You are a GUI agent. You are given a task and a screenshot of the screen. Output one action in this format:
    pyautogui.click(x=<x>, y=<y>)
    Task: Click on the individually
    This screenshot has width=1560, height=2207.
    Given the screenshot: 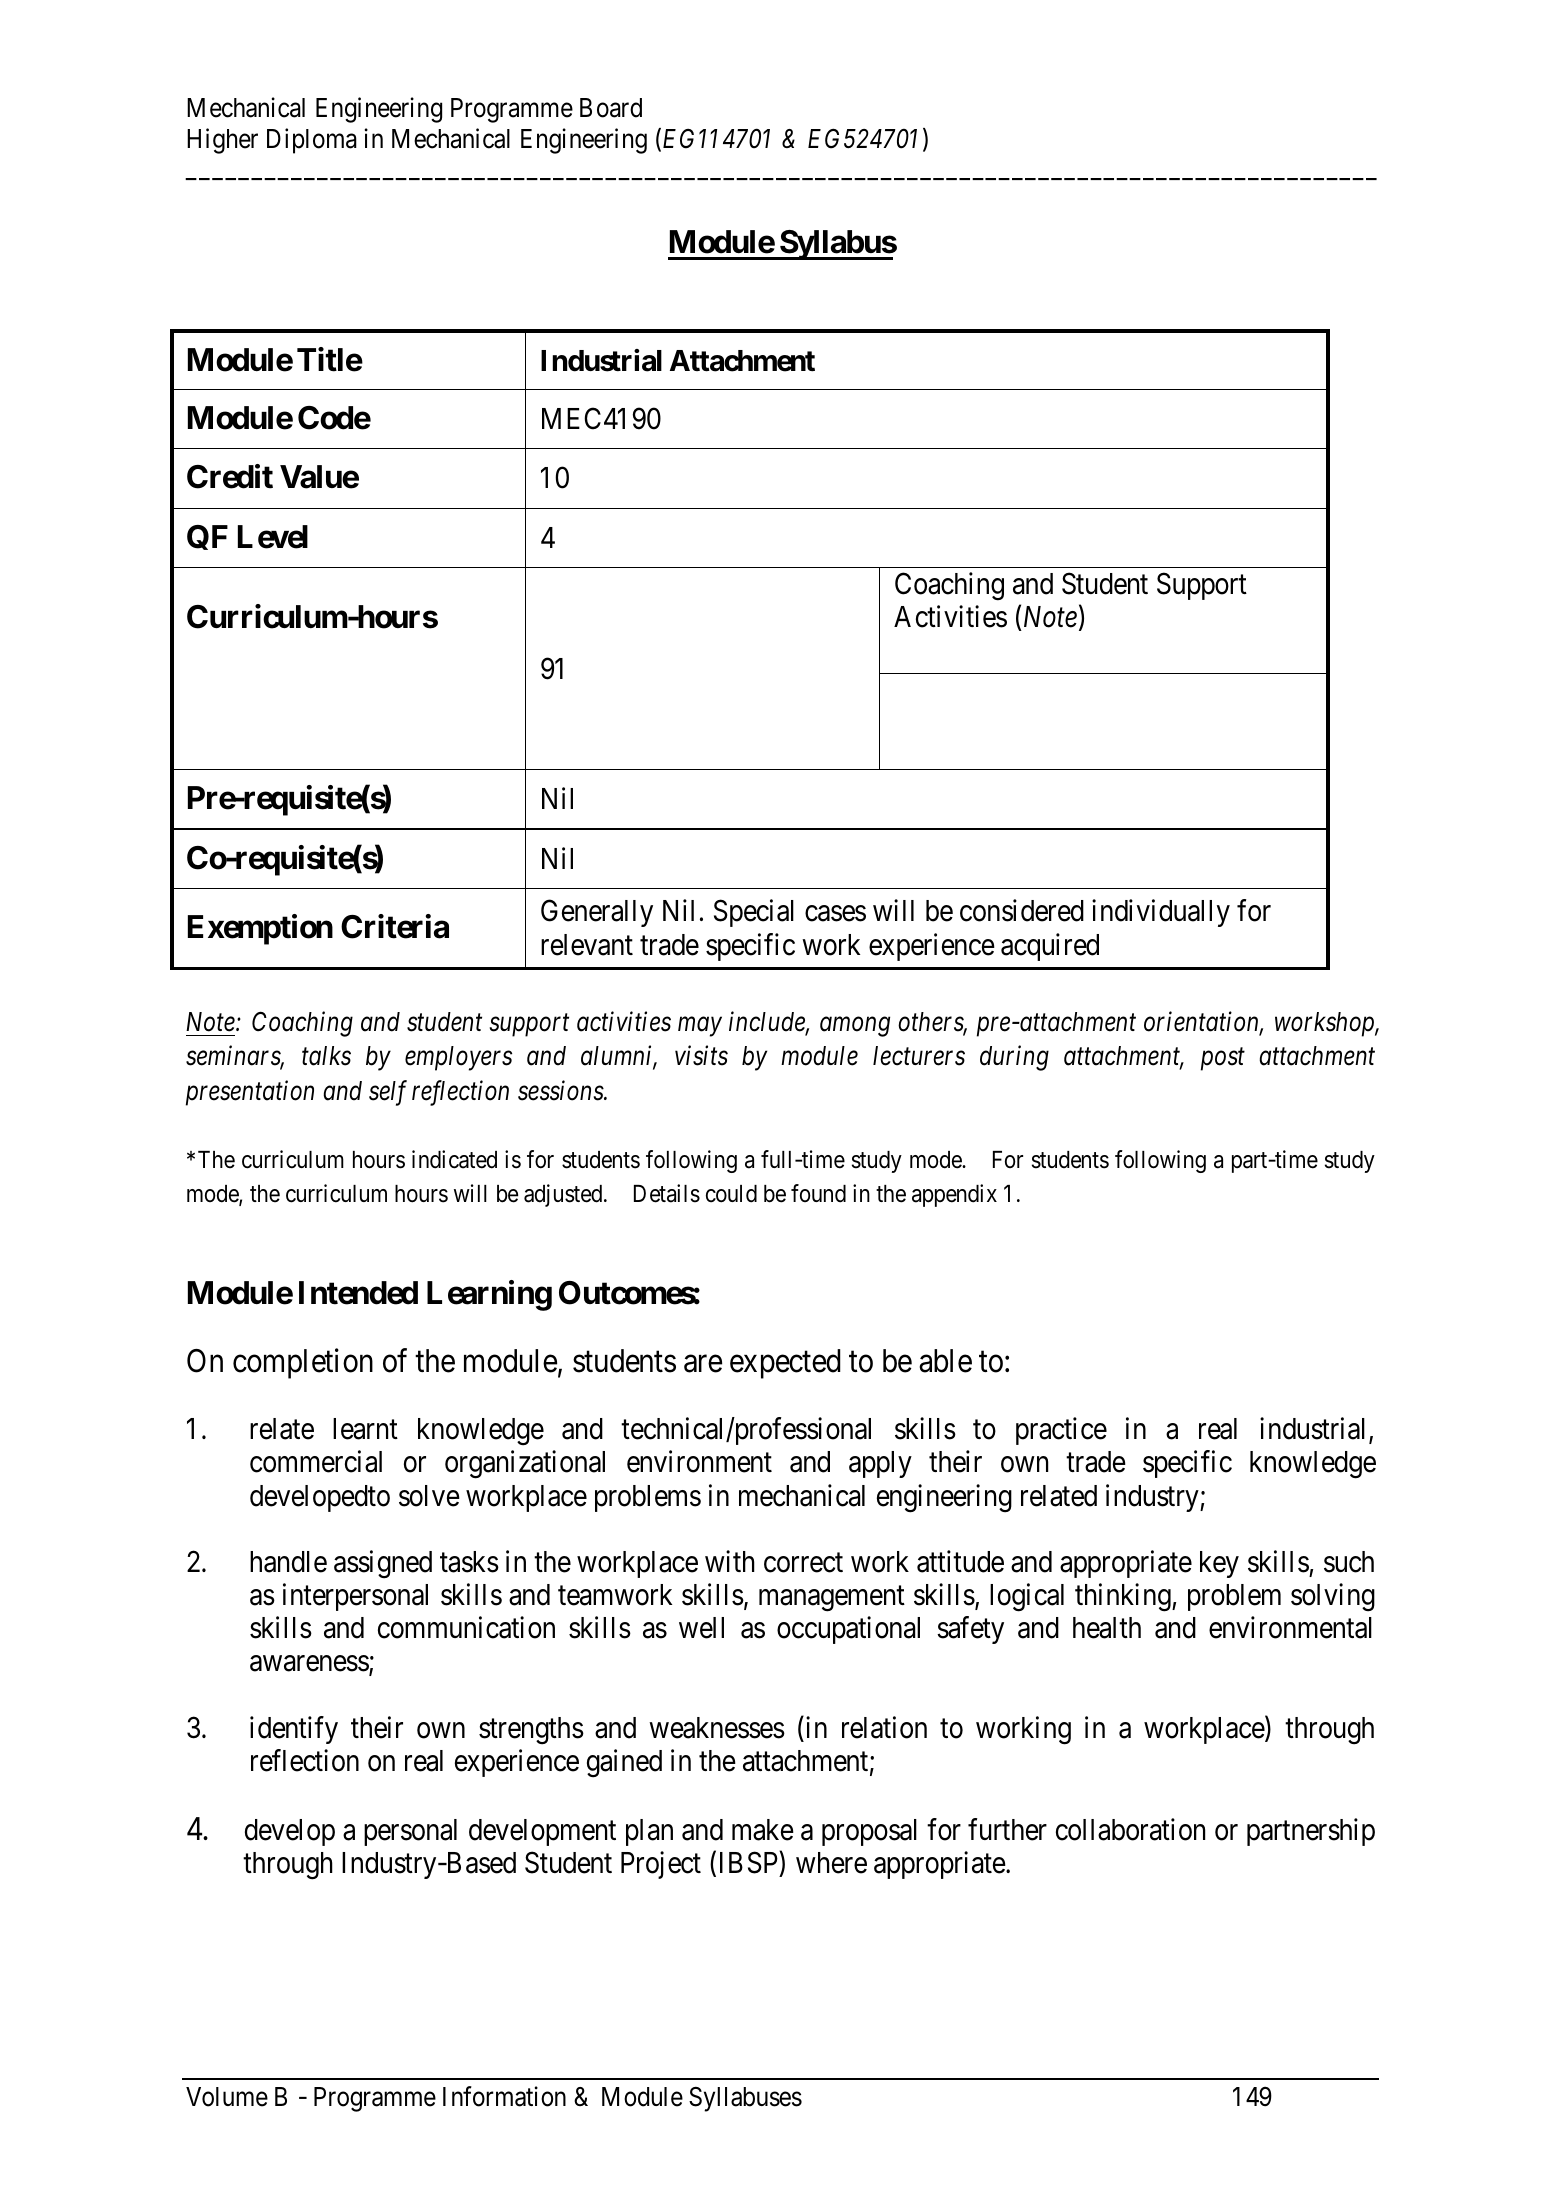 What is the action you would take?
    pyautogui.click(x=1161, y=913)
